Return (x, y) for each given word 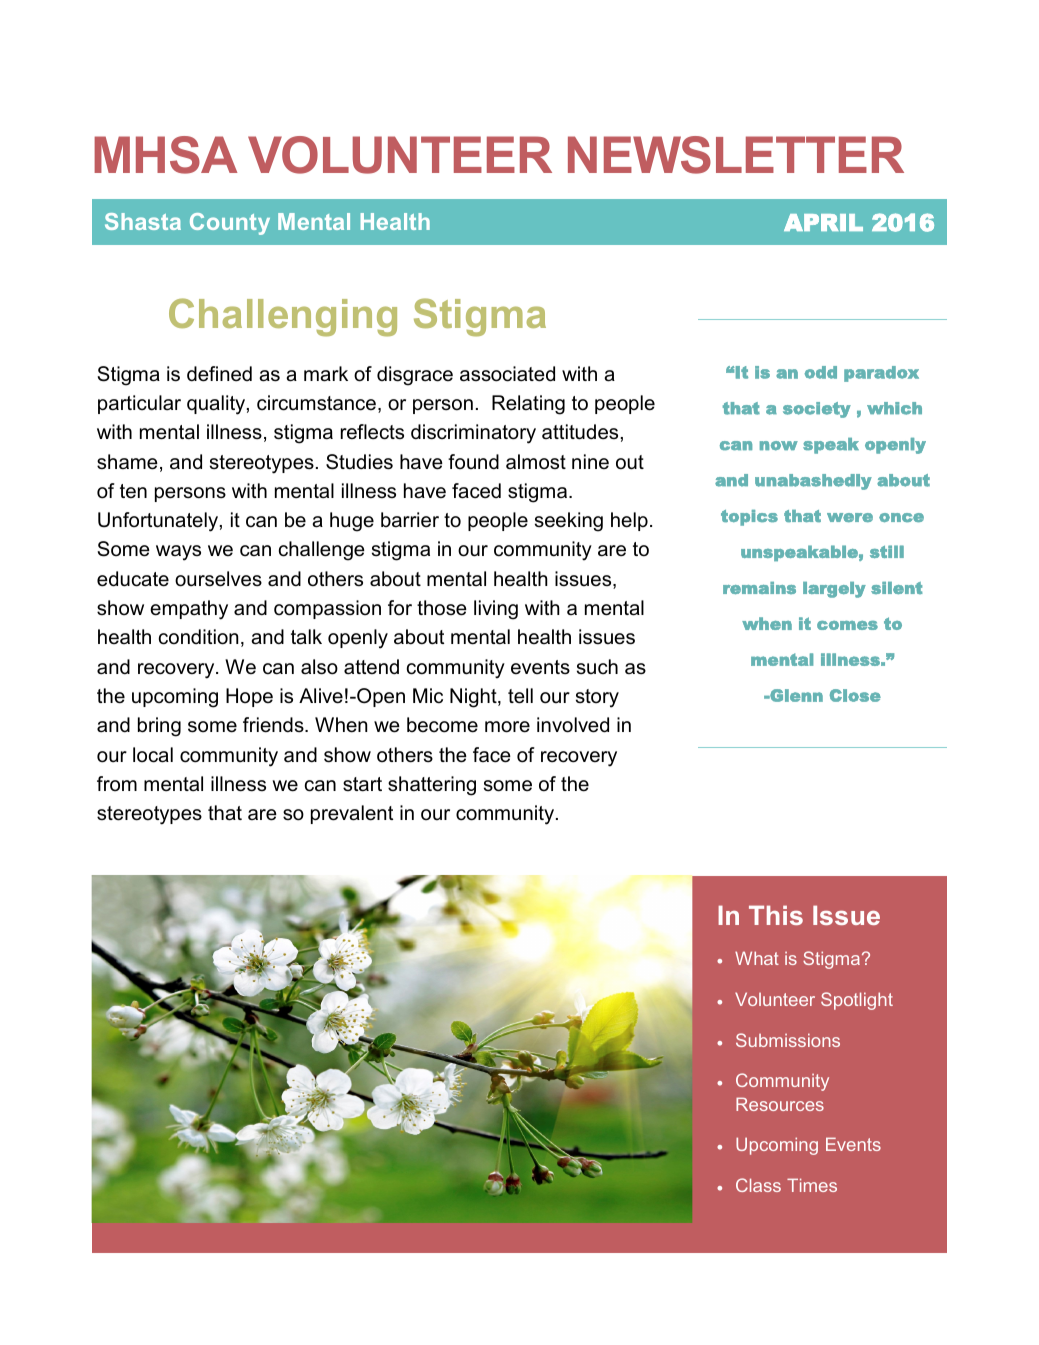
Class (758, 1185)
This (776, 915)
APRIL (823, 222)
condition (198, 637)
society (817, 410)
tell (520, 696)
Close (855, 695)
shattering (432, 786)
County (230, 224)
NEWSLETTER (736, 155)
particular (139, 404)
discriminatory (473, 434)
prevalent (352, 814)
